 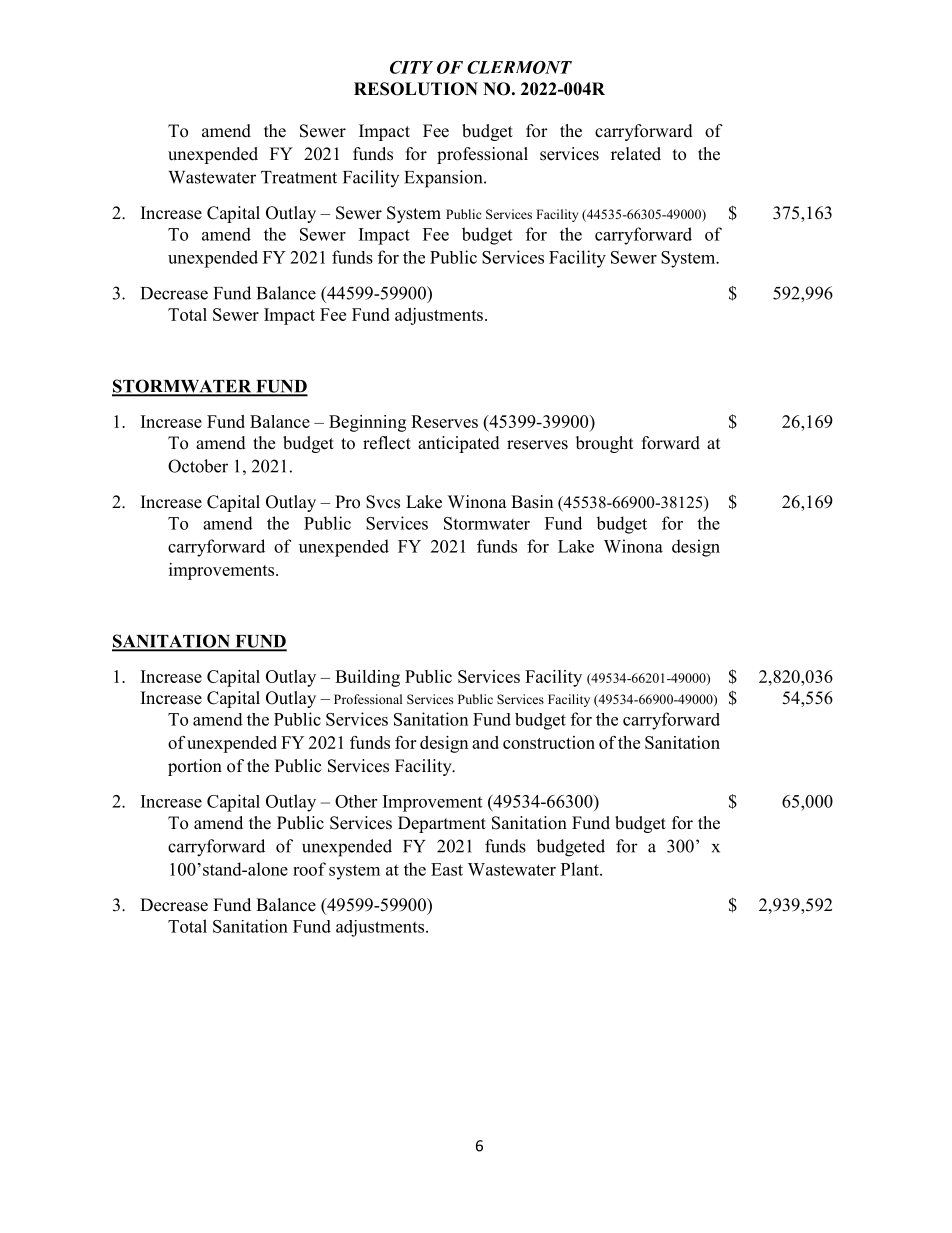 What do you see at coordinates (444, 179) in the screenshot?
I see `Expansion` at bounding box center [444, 179].
